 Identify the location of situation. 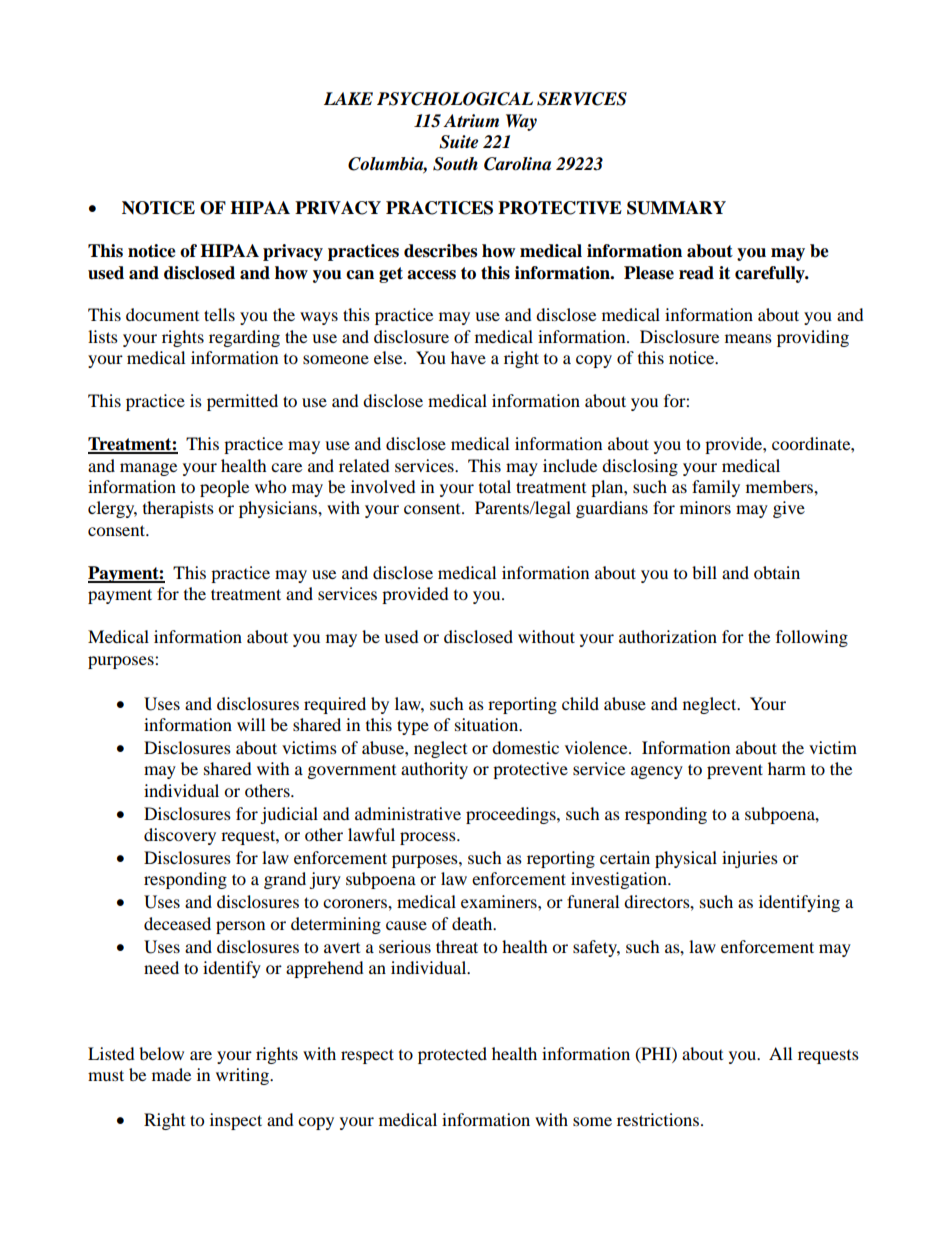
(488, 724).
